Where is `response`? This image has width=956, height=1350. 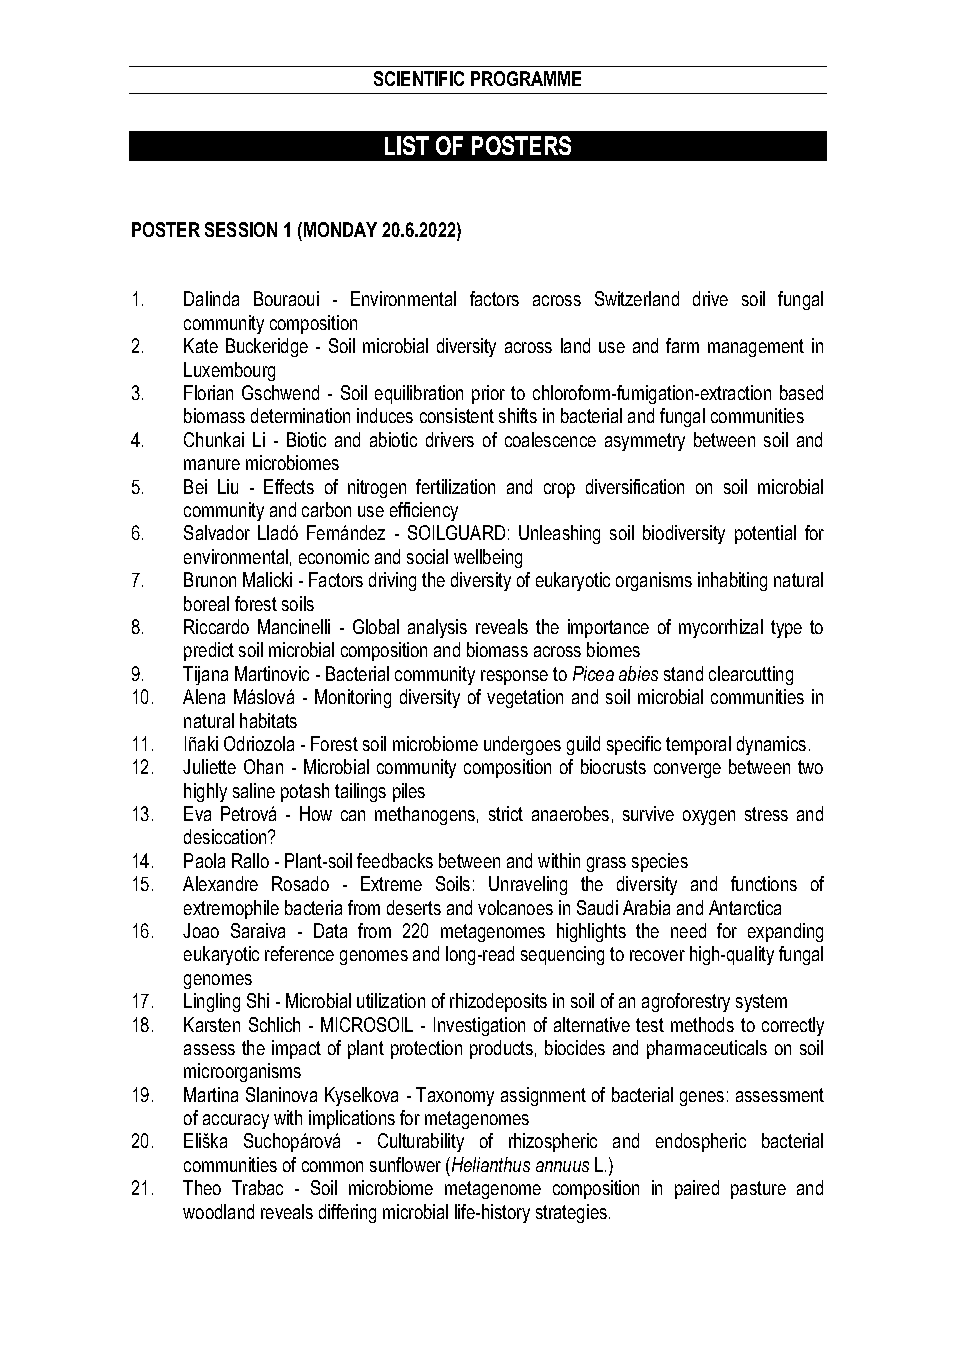
response is located at coordinates (514, 677).
